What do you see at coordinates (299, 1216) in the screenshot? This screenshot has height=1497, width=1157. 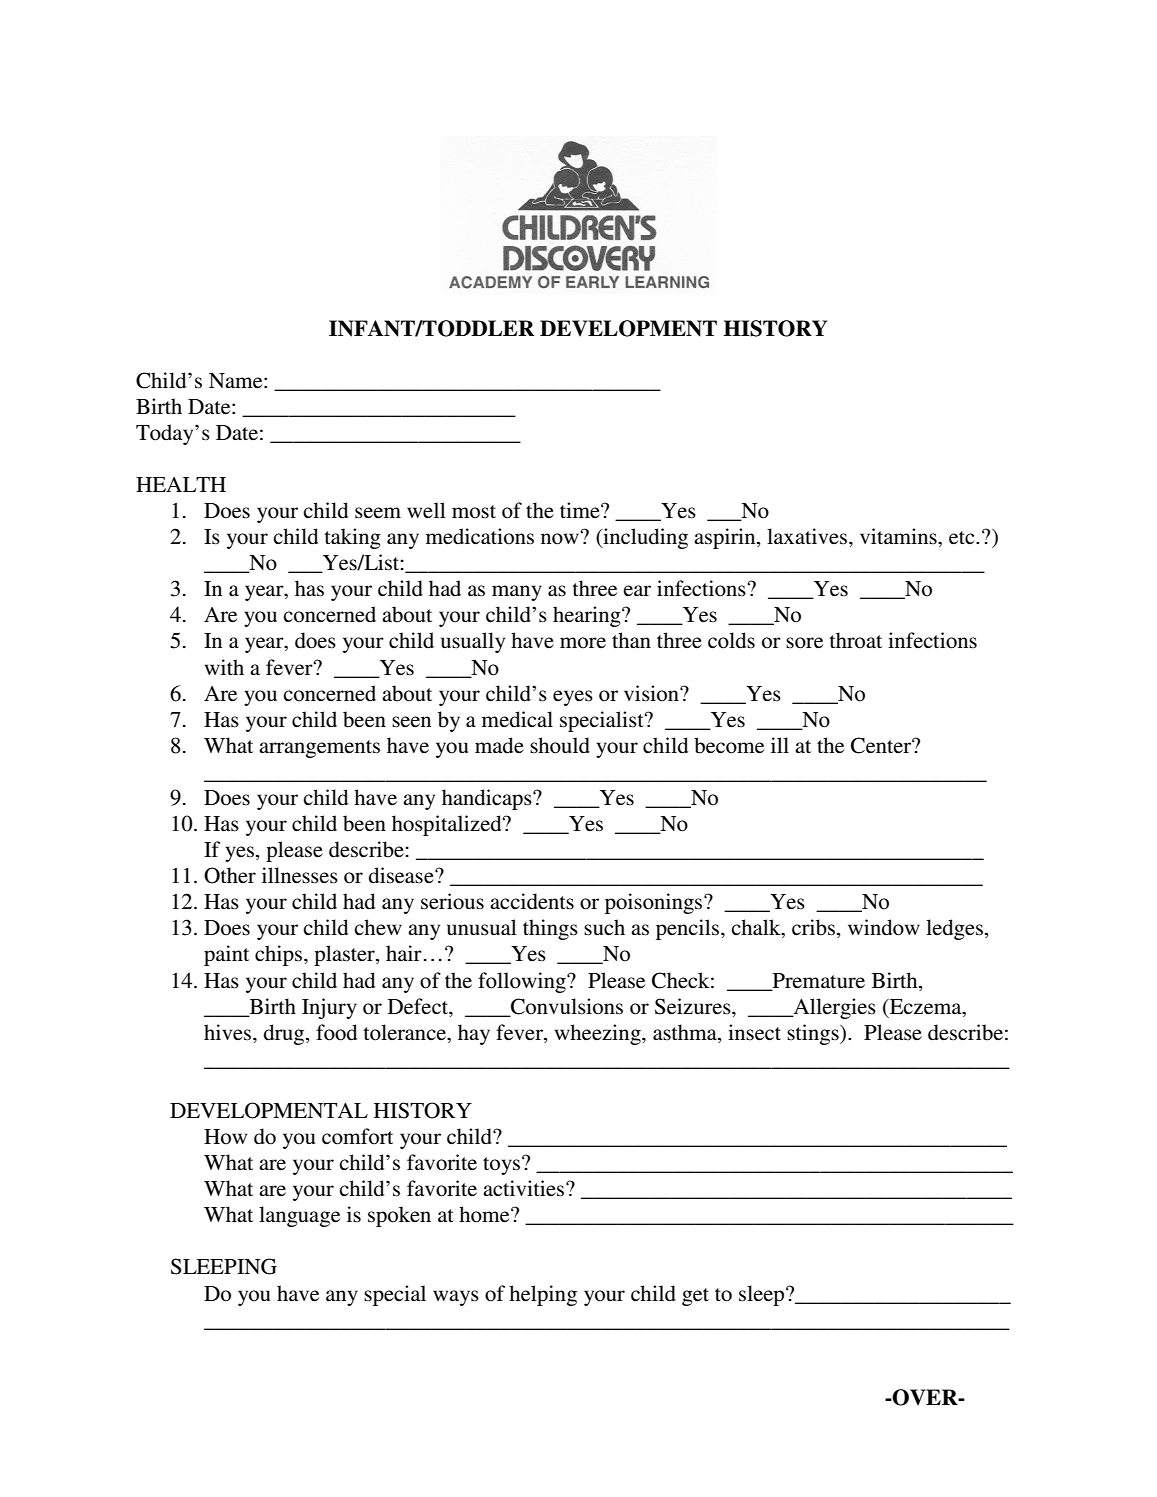 I see `language` at bounding box center [299, 1216].
